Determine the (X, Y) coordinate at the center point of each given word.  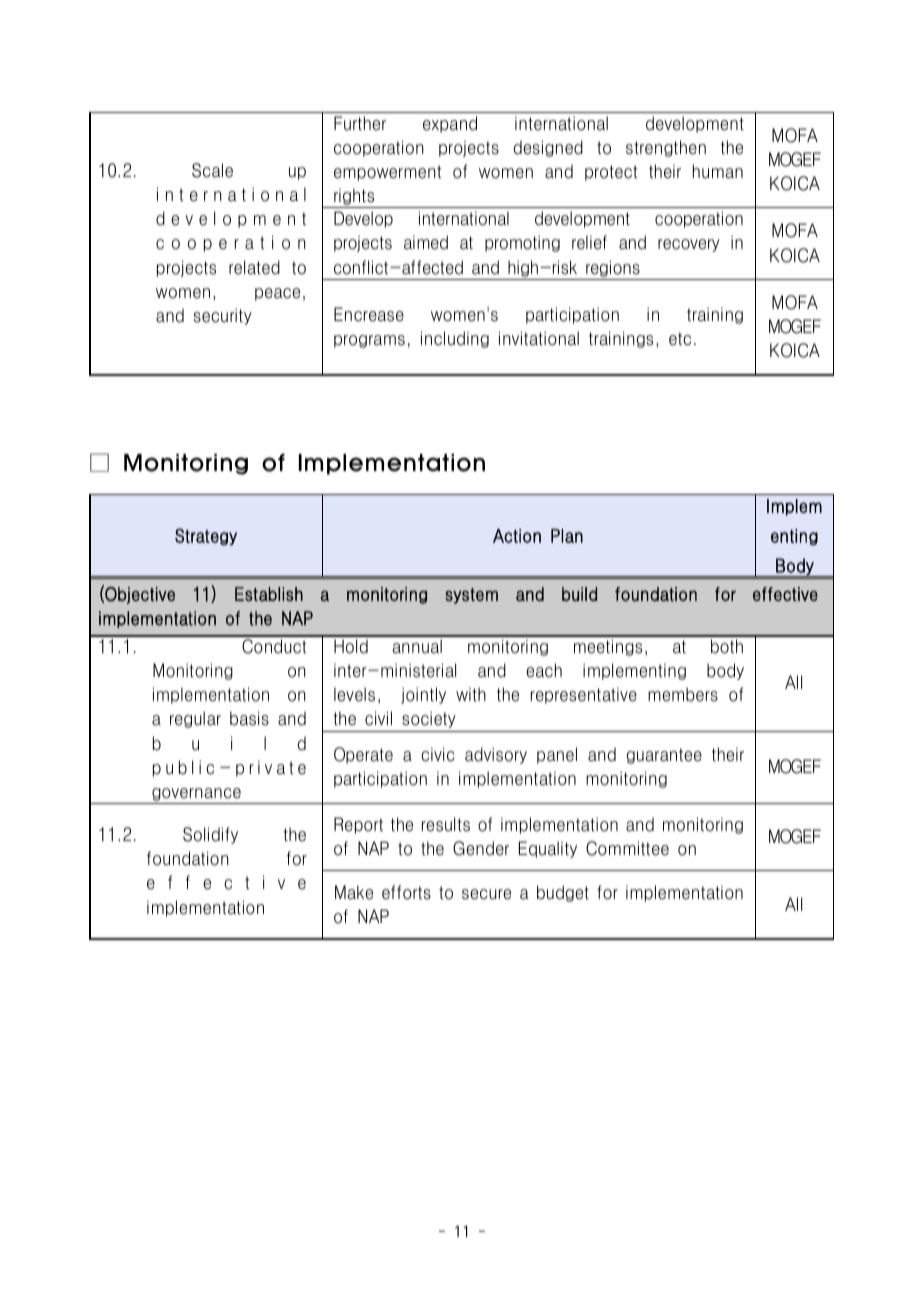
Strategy (206, 537)
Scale (212, 170)
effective (785, 594)
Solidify (210, 835)
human (718, 171)
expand (450, 124)
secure (486, 894)
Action (517, 536)
